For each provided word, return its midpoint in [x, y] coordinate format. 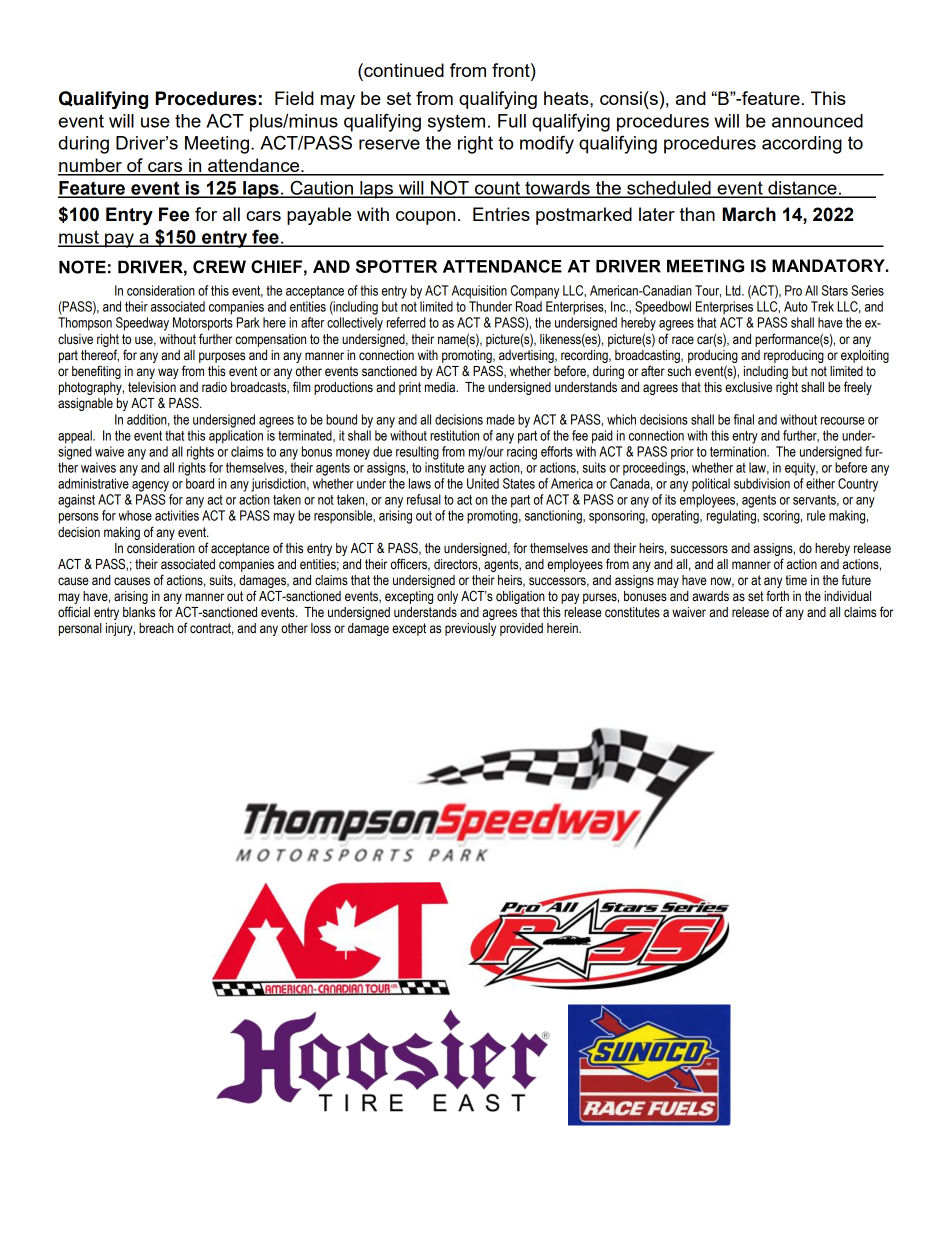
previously [470, 629]
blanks [139, 612]
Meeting [217, 145]
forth [777, 596]
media [441, 387]
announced [817, 121]
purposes [222, 357]
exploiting [865, 356]
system [456, 123]
